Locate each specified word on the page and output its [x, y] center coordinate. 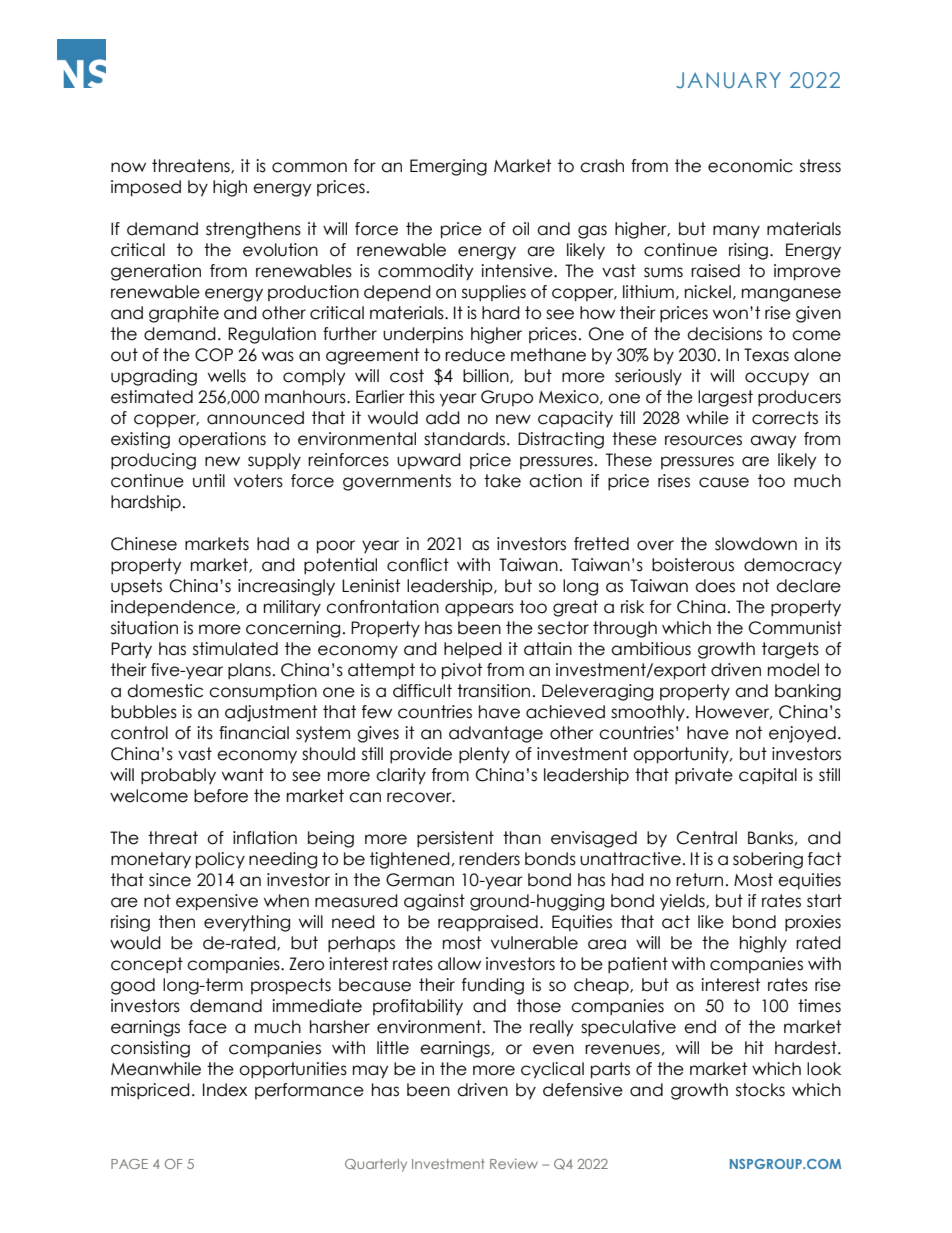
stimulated [235, 649]
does [715, 586]
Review [514, 1163]
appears [479, 609]
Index [225, 1090]
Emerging [448, 167]
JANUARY [728, 80]
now [128, 167]
